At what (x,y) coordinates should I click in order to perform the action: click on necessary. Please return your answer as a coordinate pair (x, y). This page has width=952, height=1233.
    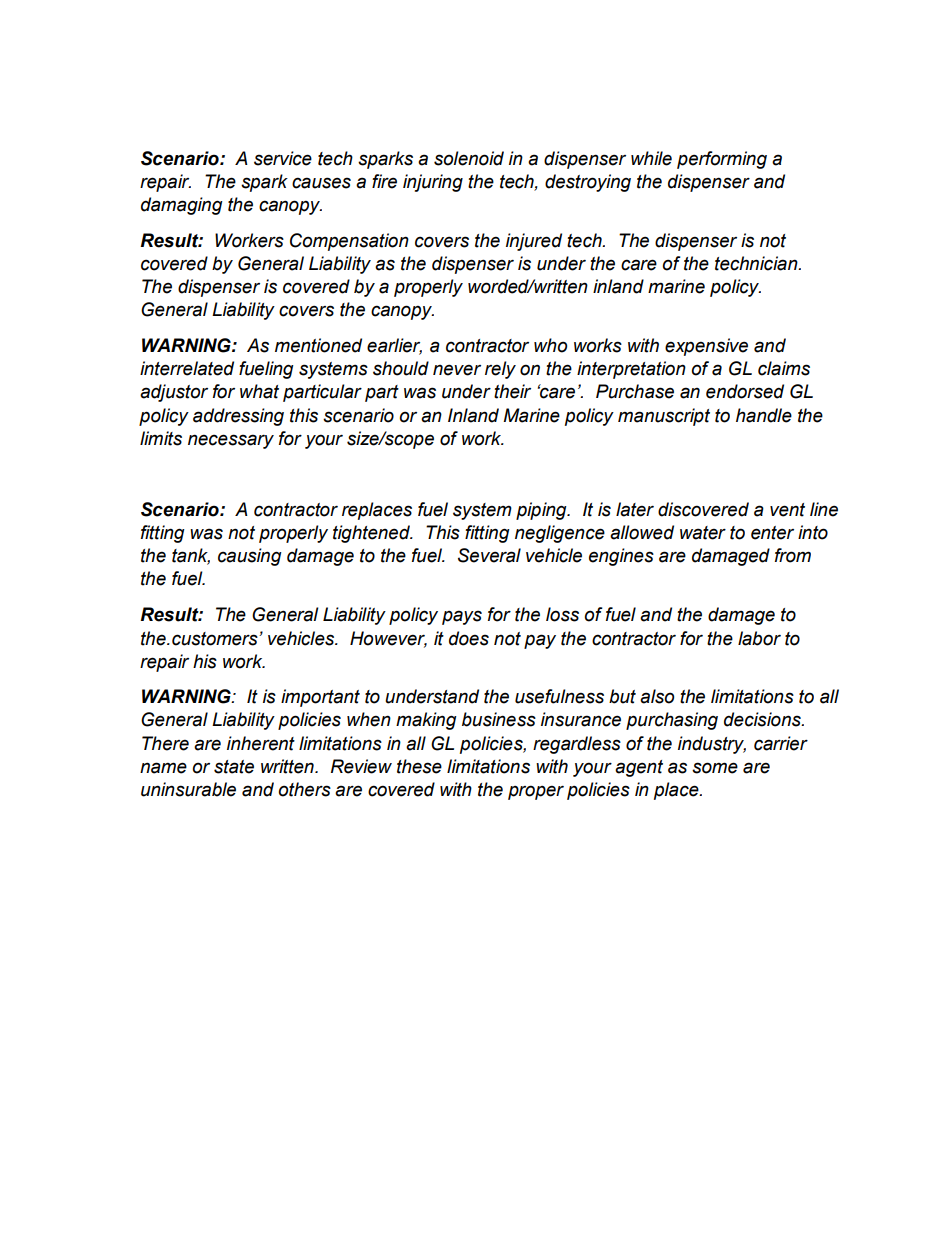
    Looking at the image, I should click on (231, 441).
